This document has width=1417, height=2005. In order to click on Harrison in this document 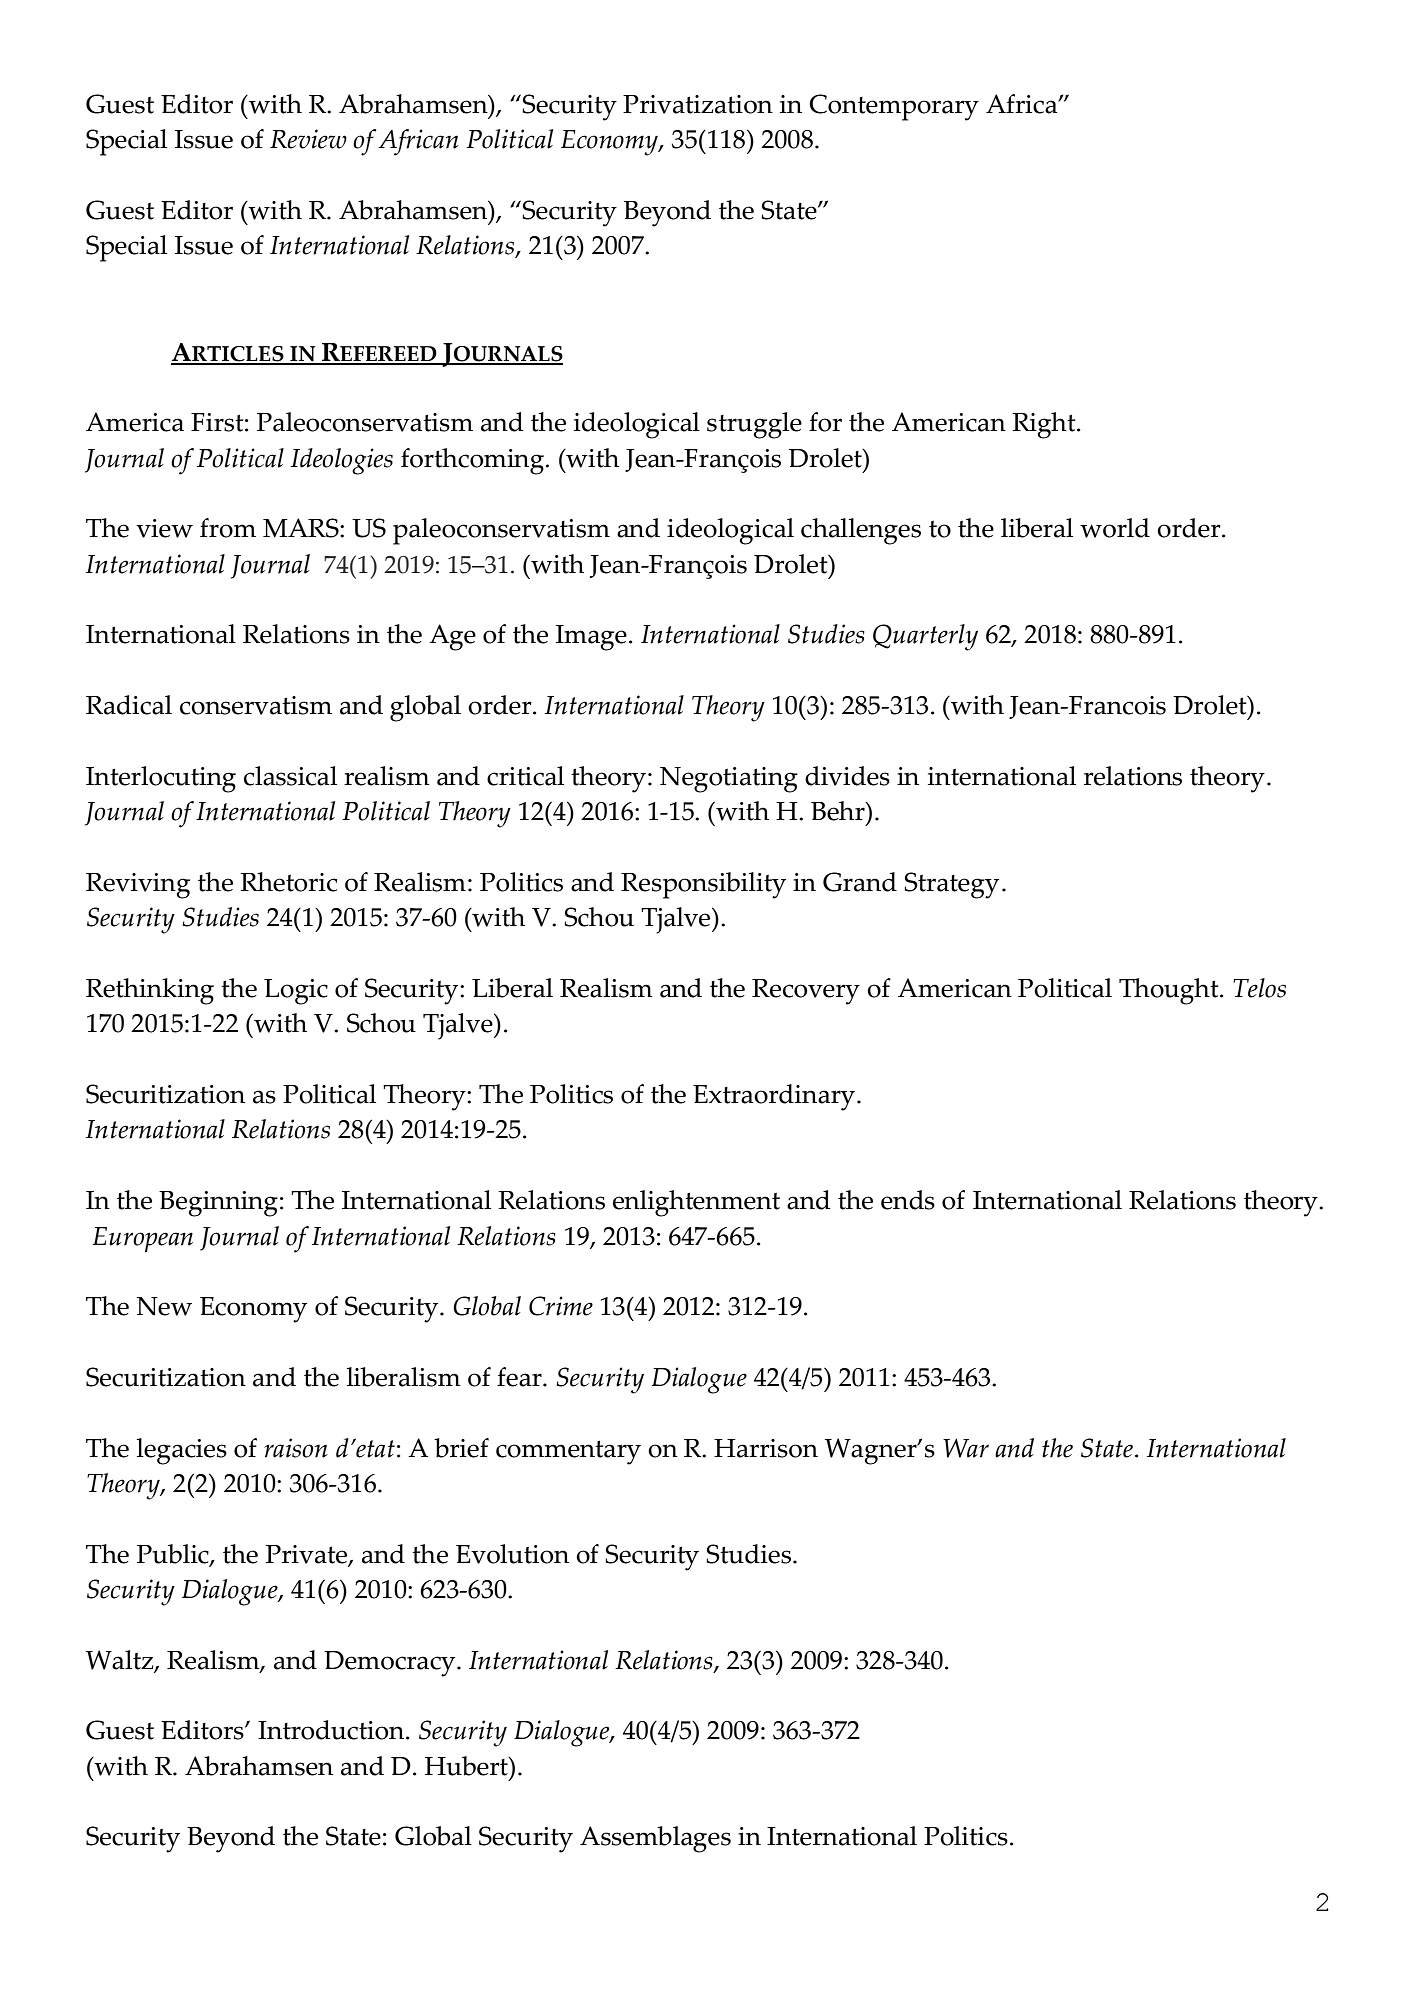, I will do `click(766, 1448)`.
